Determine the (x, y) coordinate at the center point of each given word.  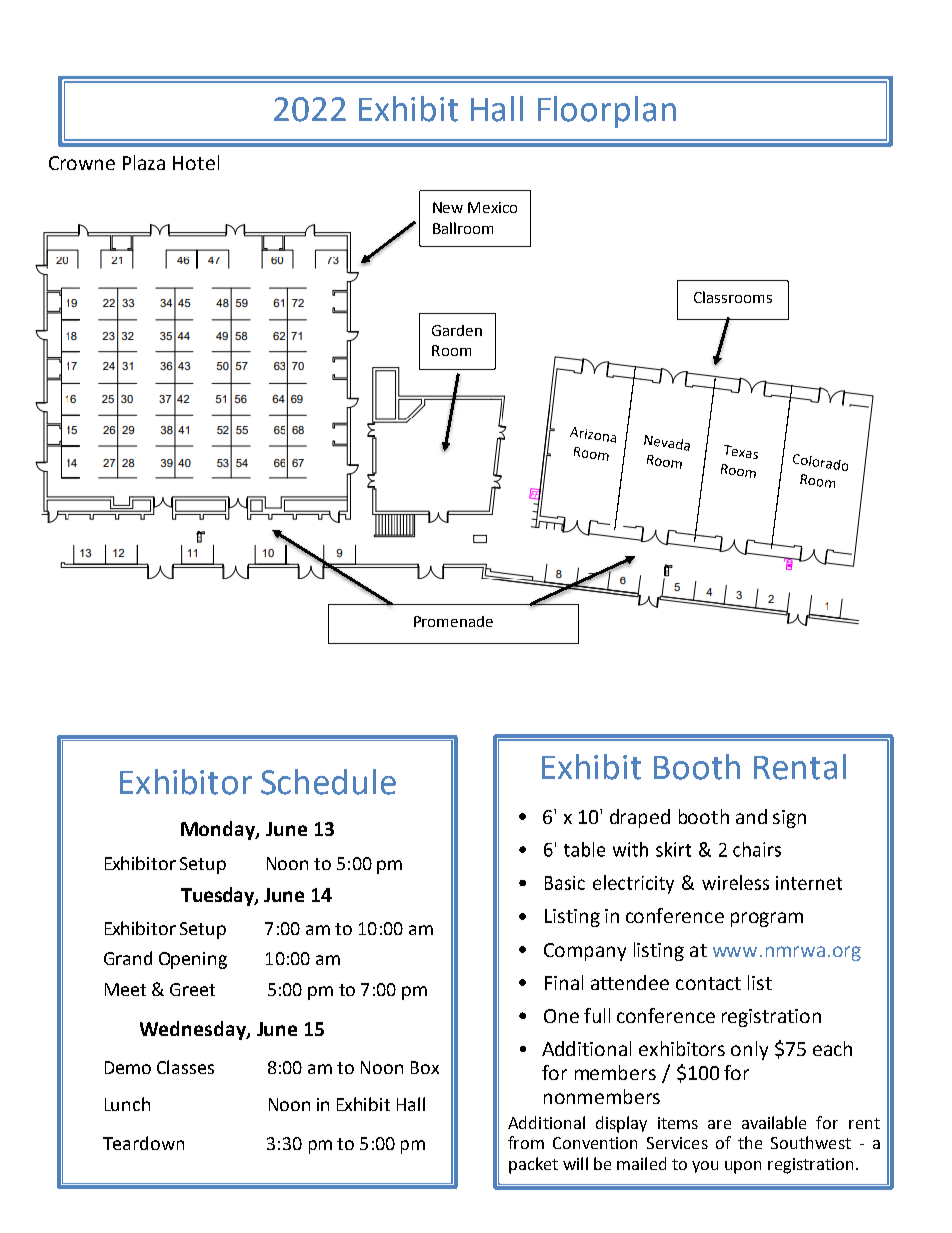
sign (789, 819)
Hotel (196, 162)
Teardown (143, 1143)
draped (640, 818)
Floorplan (607, 112)
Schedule (328, 782)
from (526, 1142)
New (448, 207)
